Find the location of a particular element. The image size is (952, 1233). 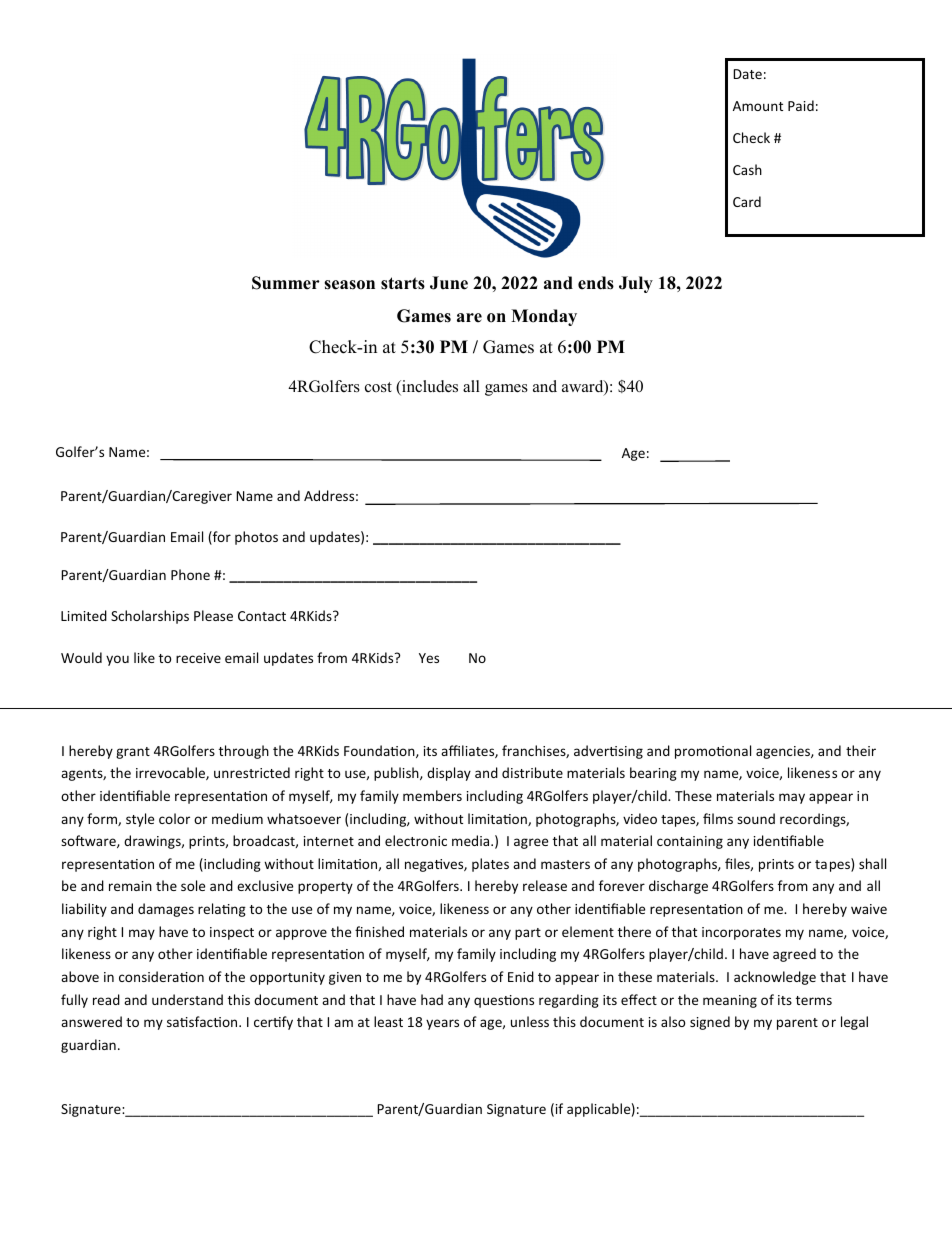

Amount is located at coordinates (758, 106).
